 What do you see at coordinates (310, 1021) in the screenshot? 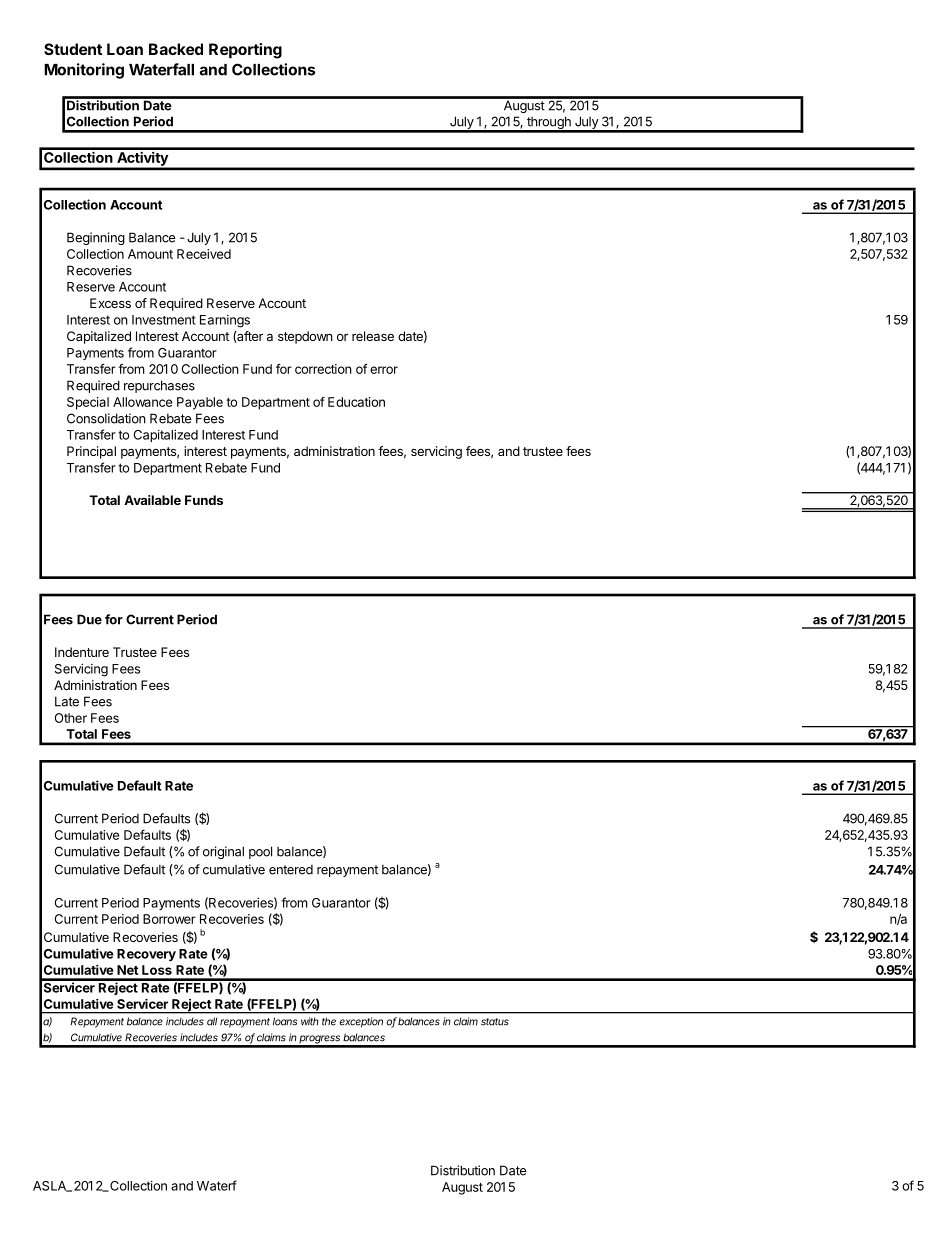
I see `with` at bounding box center [310, 1021].
